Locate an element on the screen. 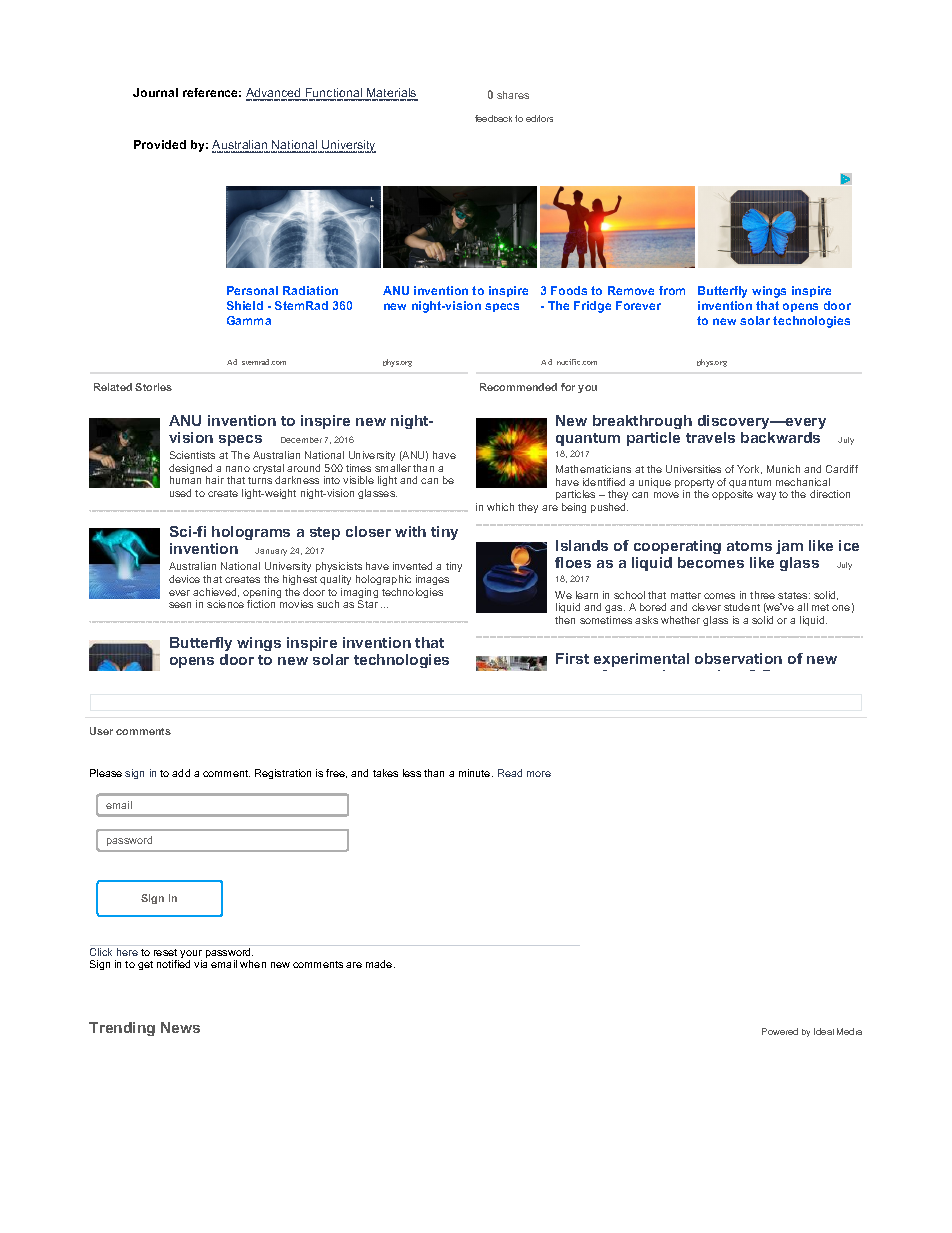  Powered is located at coordinates (780, 1031).
